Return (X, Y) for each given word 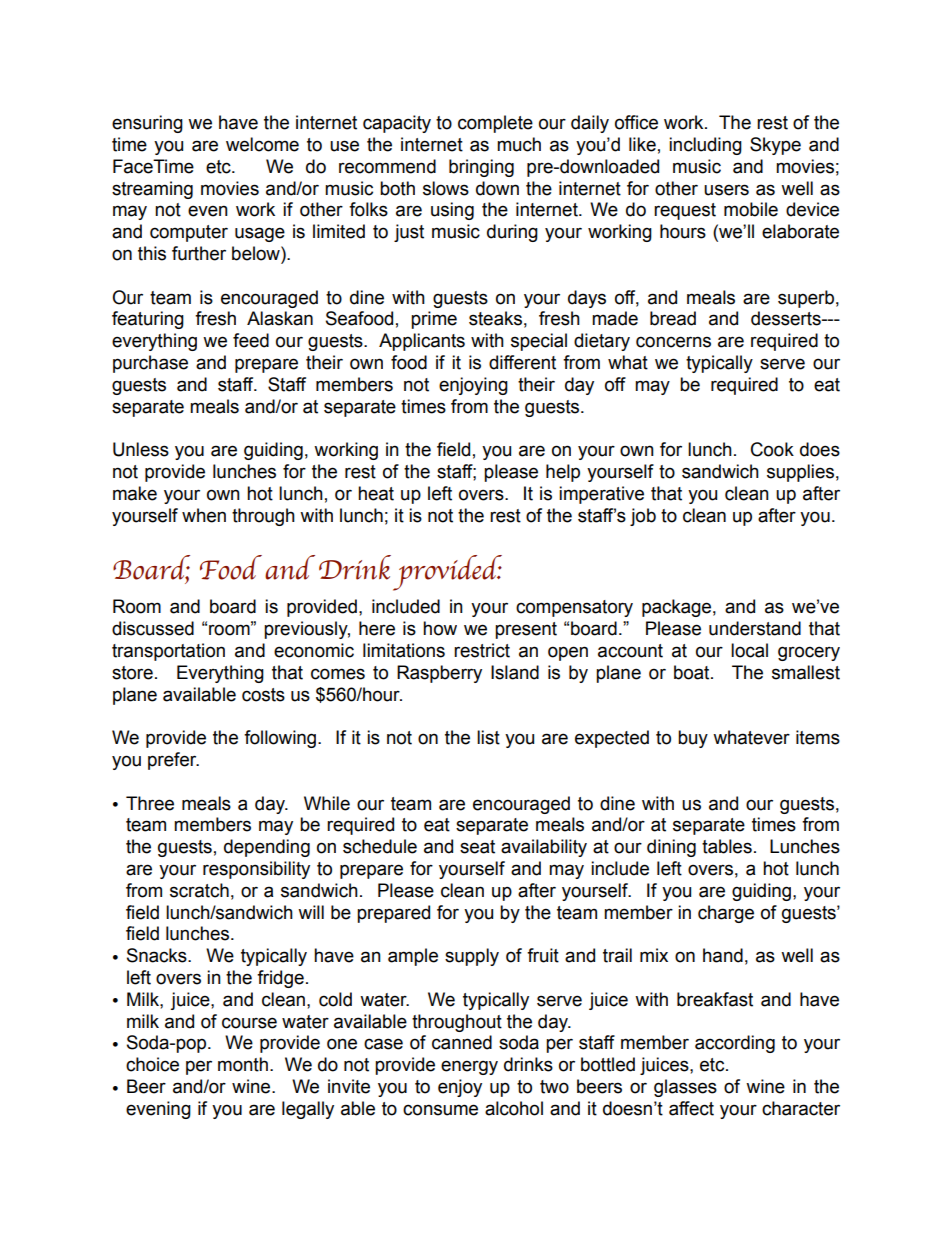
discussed (153, 628)
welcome (262, 144)
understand (755, 628)
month (243, 1064)
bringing (481, 168)
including (705, 146)
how (440, 628)
